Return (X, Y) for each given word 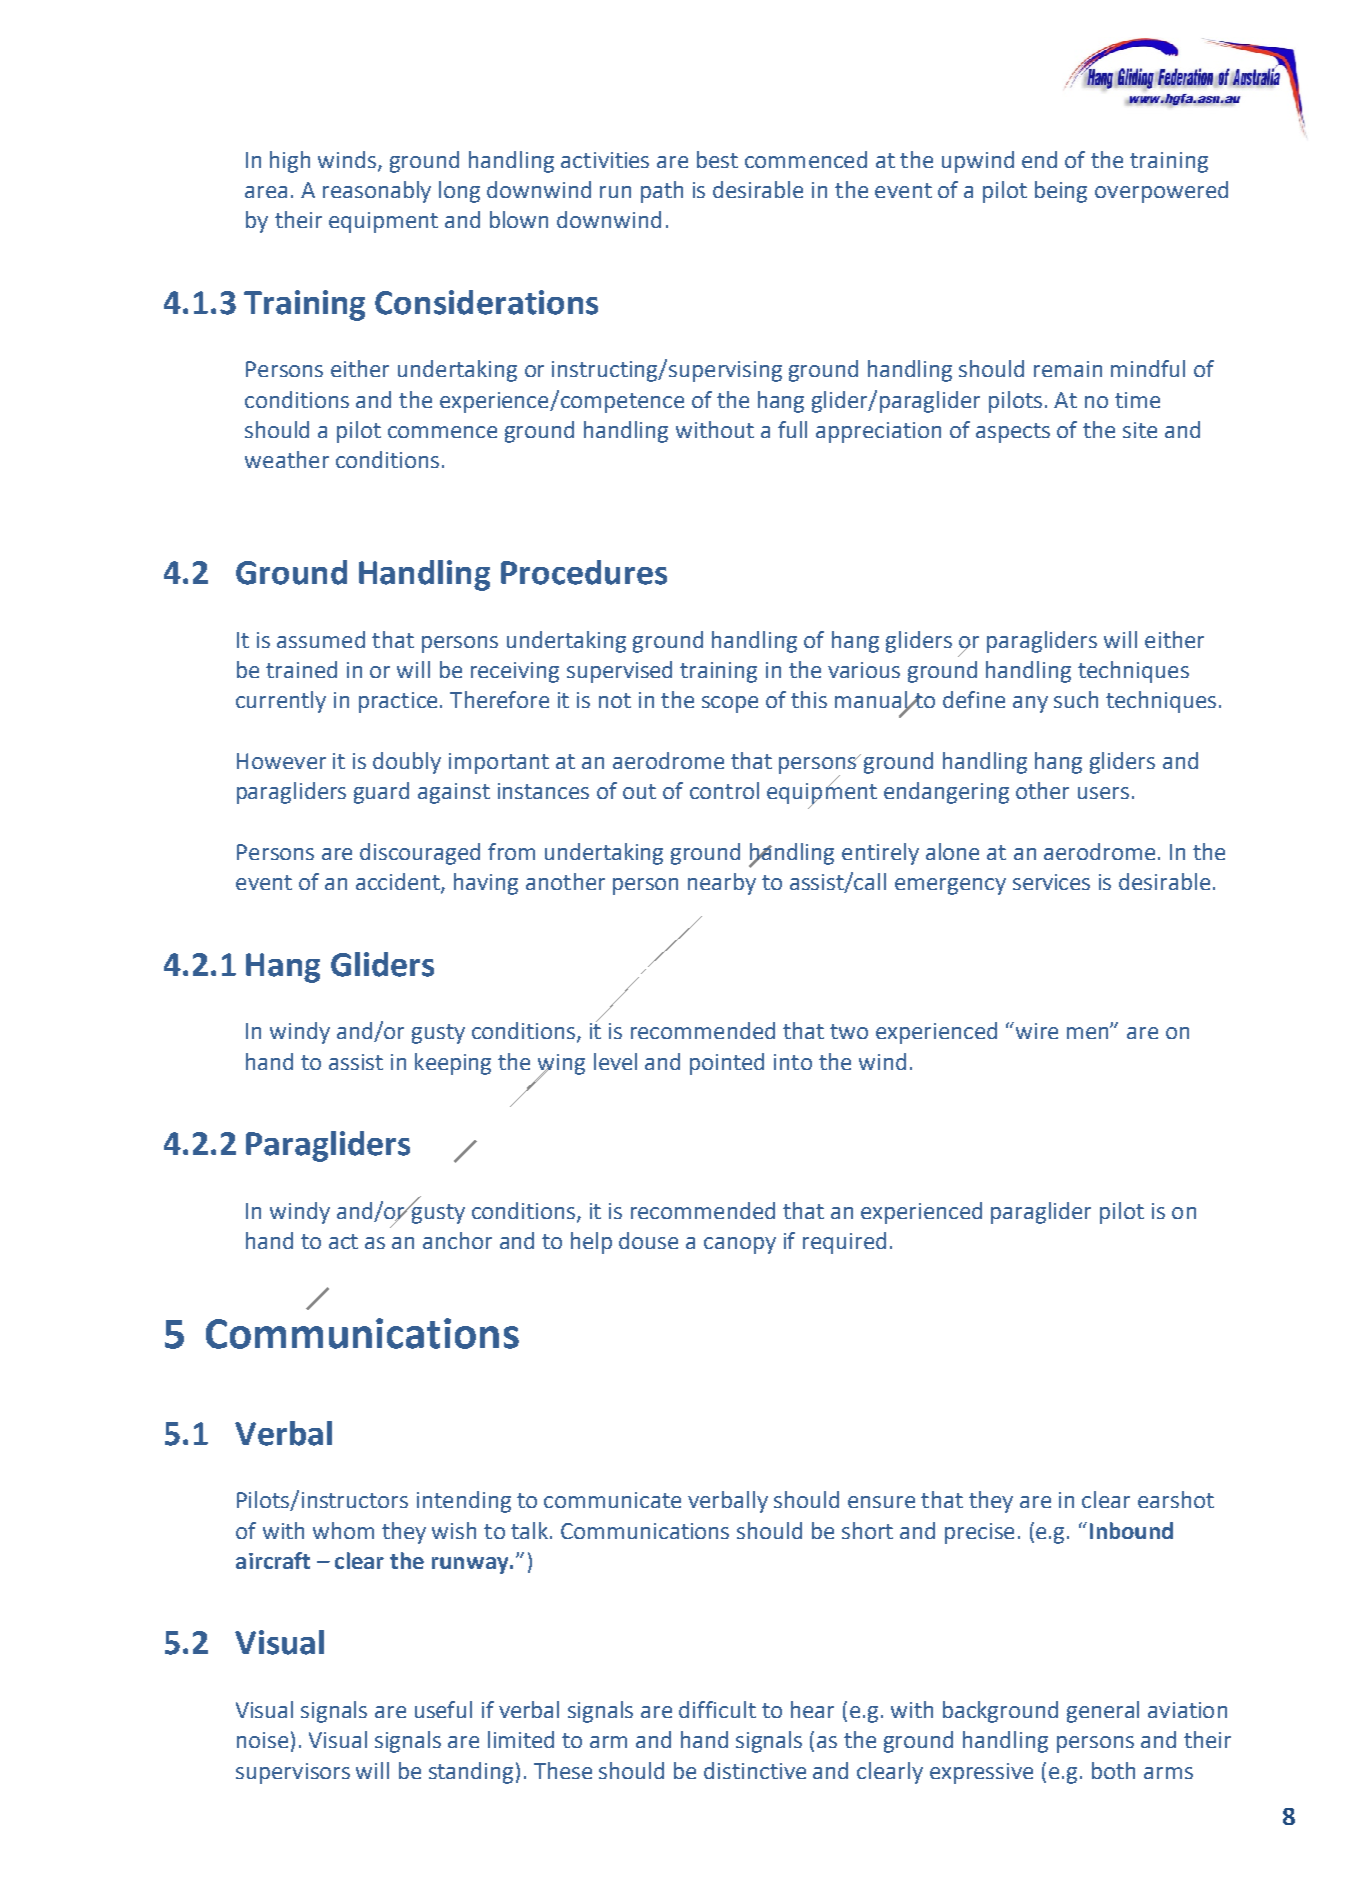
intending (464, 1502)
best (717, 159)
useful (443, 1709)
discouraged (420, 854)
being (1061, 192)
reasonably (377, 192)
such (1076, 699)
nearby (722, 884)
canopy (740, 1245)
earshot (1176, 1499)
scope (730, 704)
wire (1035, 1030)
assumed (321, 639)
